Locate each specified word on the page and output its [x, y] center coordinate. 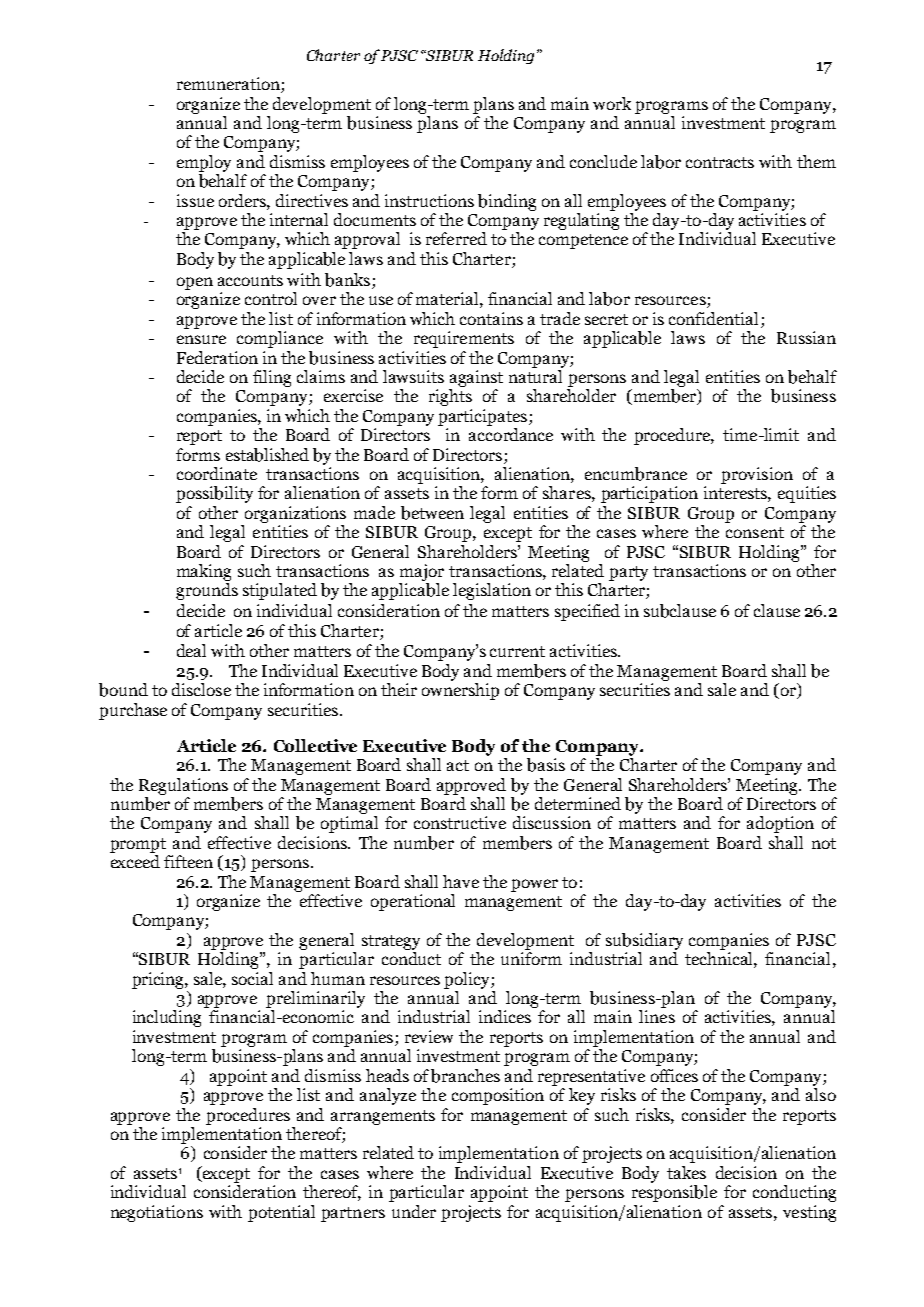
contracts [720, 162]
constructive [460, 822]
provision [757, 475]
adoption [780, 824]
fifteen [188, 861]
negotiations [157, 1213]
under [414, 1211]
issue [195, 200]
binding [507, 202]
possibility [214, 494]
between [432, 513]
